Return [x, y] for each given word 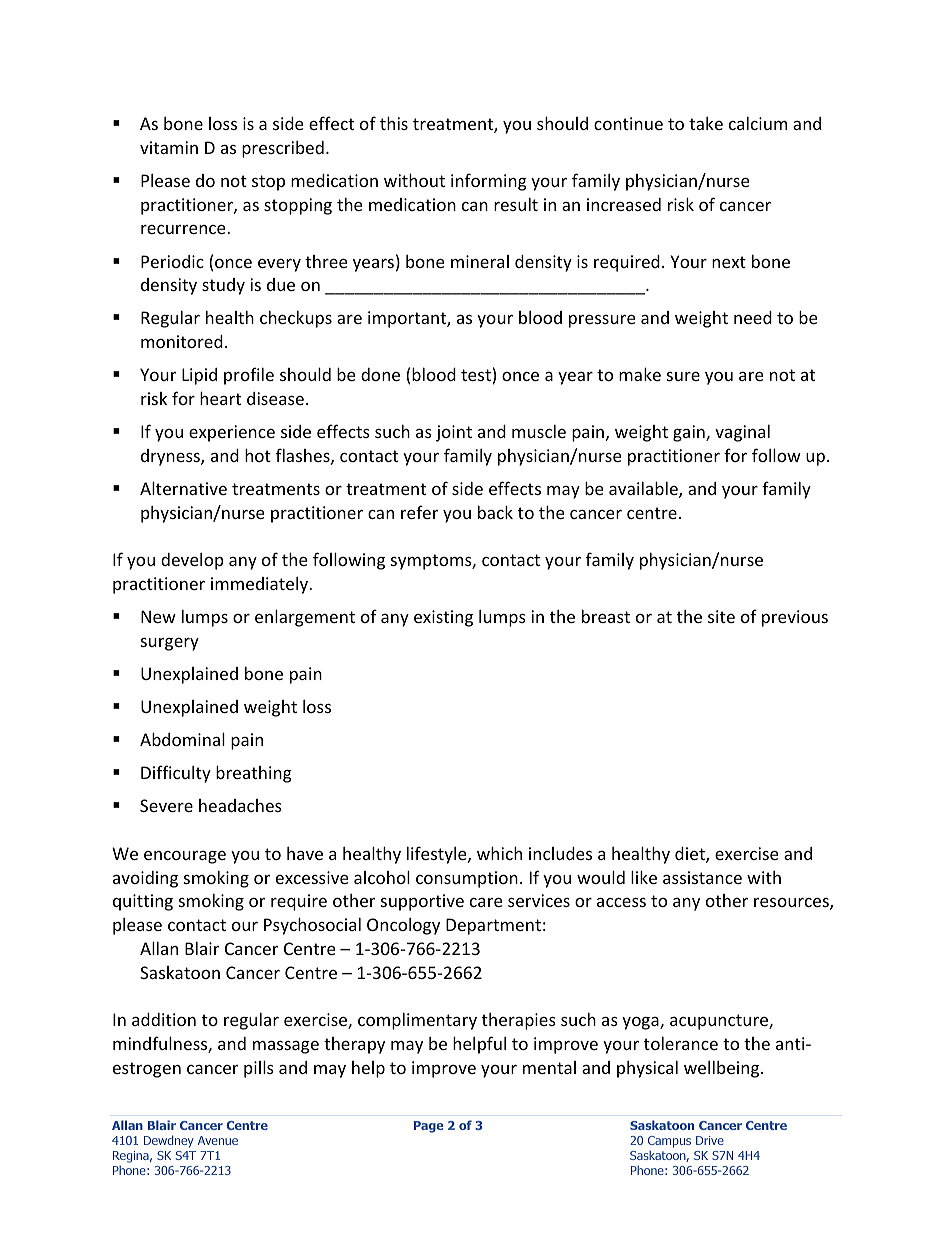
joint [454, 433]
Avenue [218, 1140]
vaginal [742, 433]
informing [489, 182]
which [499, 853]
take [706, 123]
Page [429, 1127]
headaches [240, 805]
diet [691, 855]
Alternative [183, 488]
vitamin [169, 147]
